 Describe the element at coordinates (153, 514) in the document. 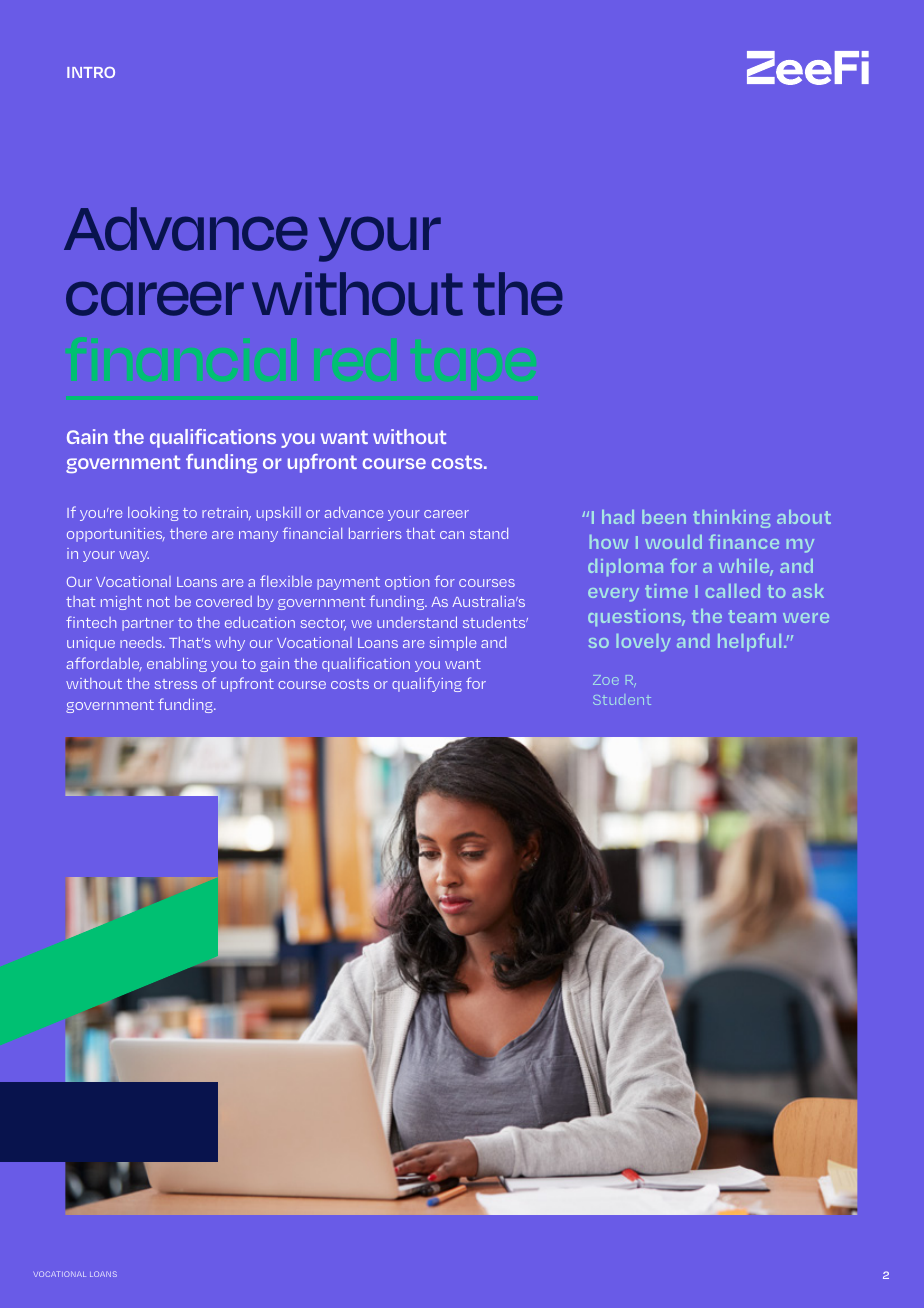

I see `looking` at that location.
